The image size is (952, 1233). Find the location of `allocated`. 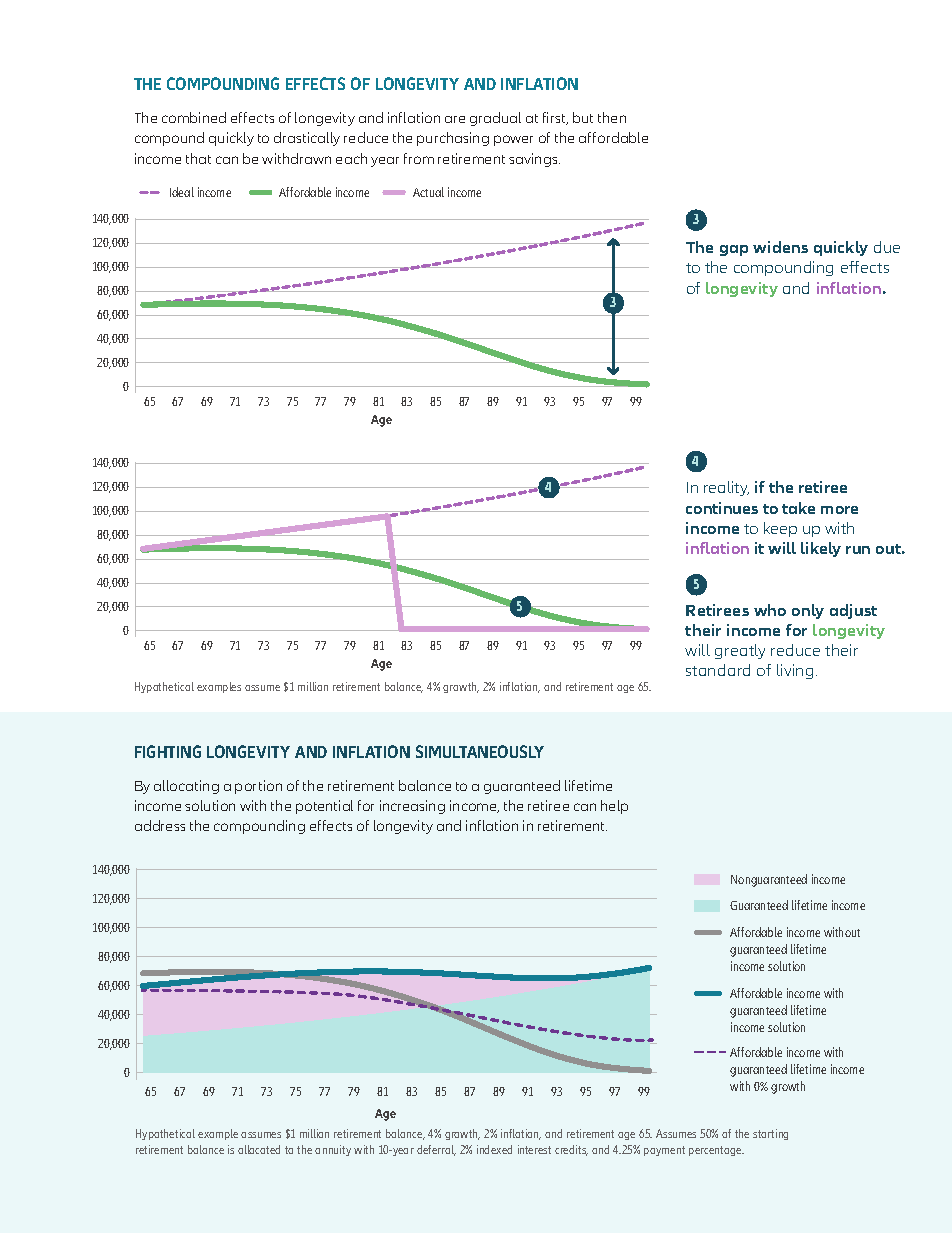

allocated is located at coordinates (259, 1149).
